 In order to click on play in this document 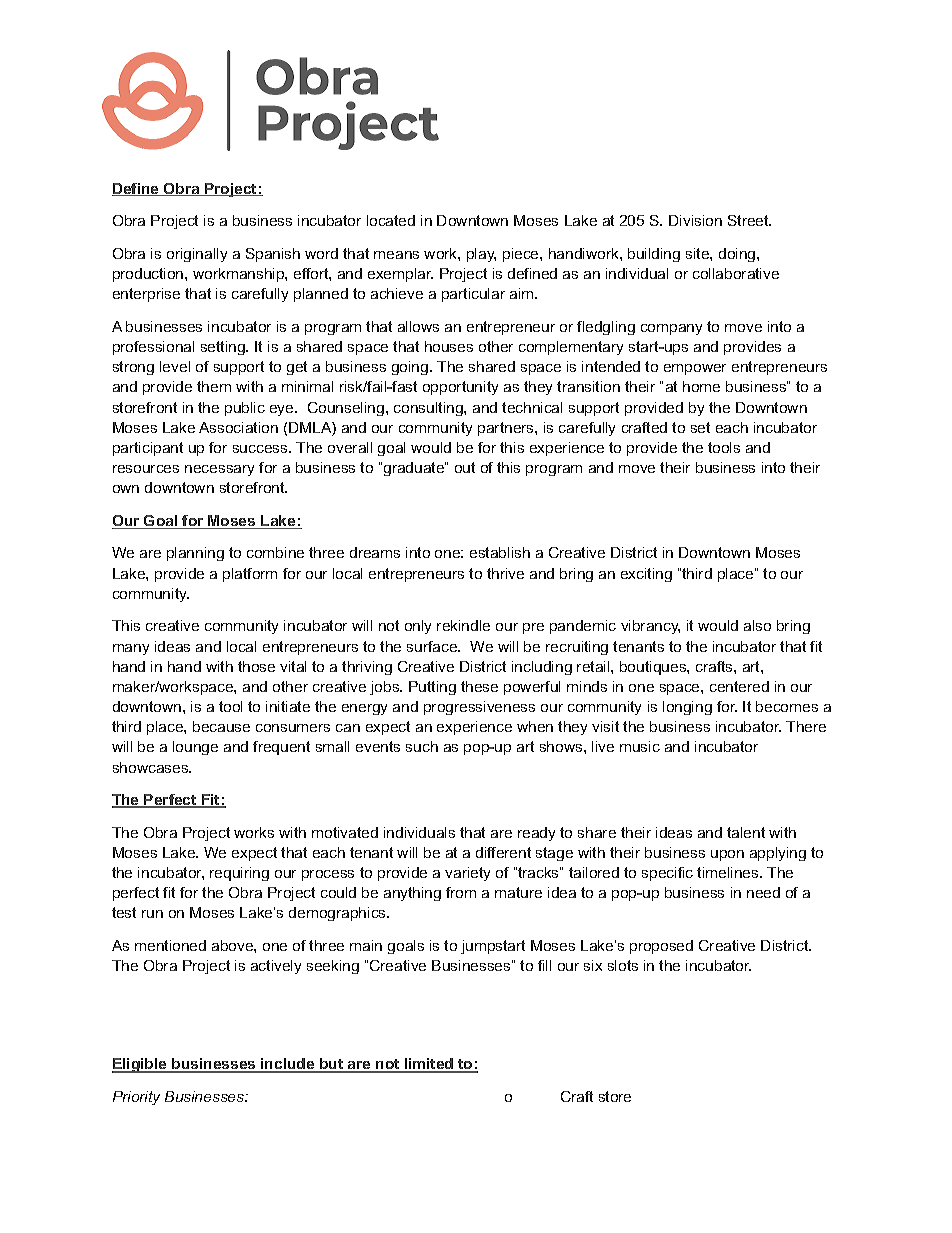, I will do `click(481, 255)`.
